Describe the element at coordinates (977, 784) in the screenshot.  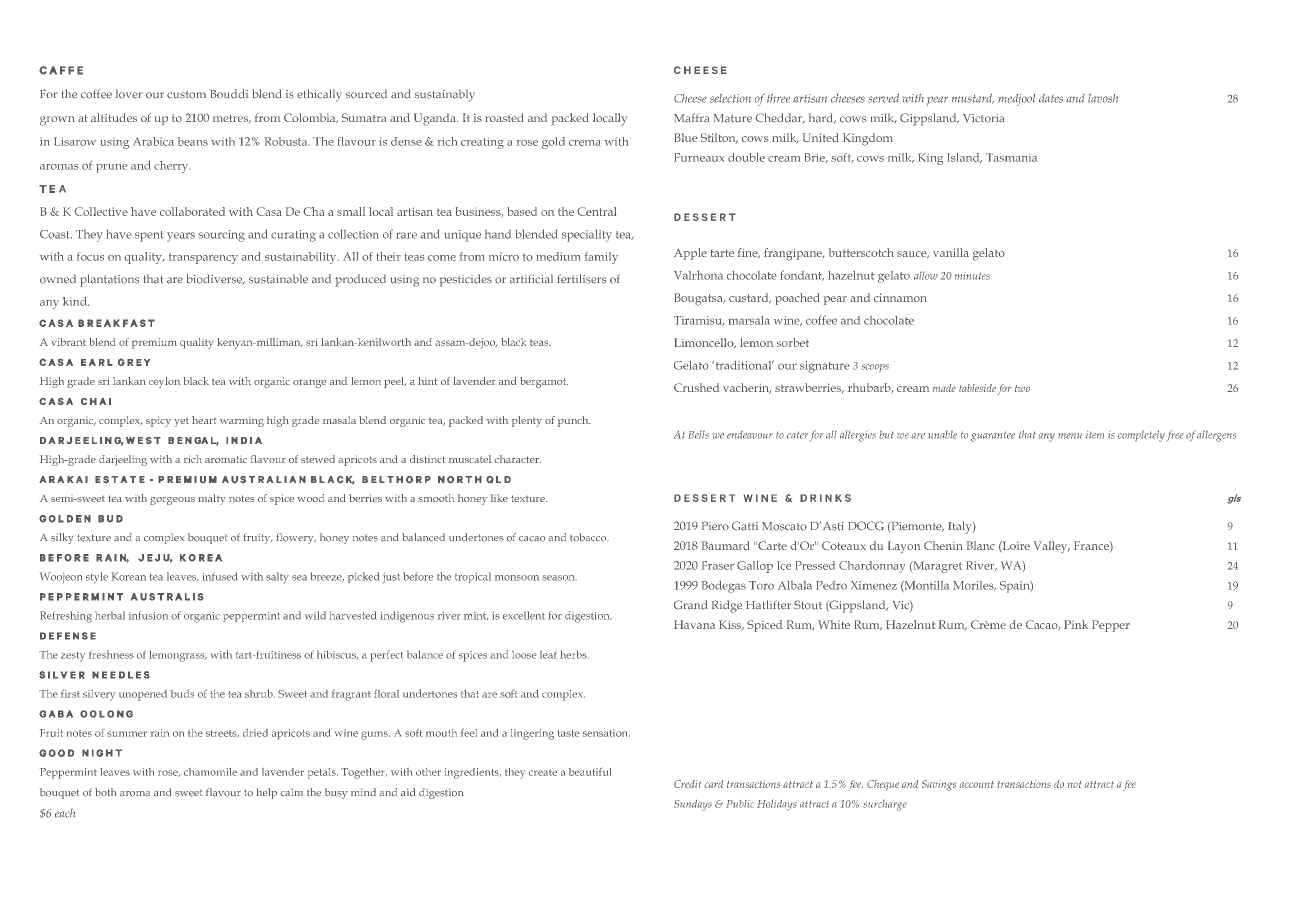
I see `account` at that location.
